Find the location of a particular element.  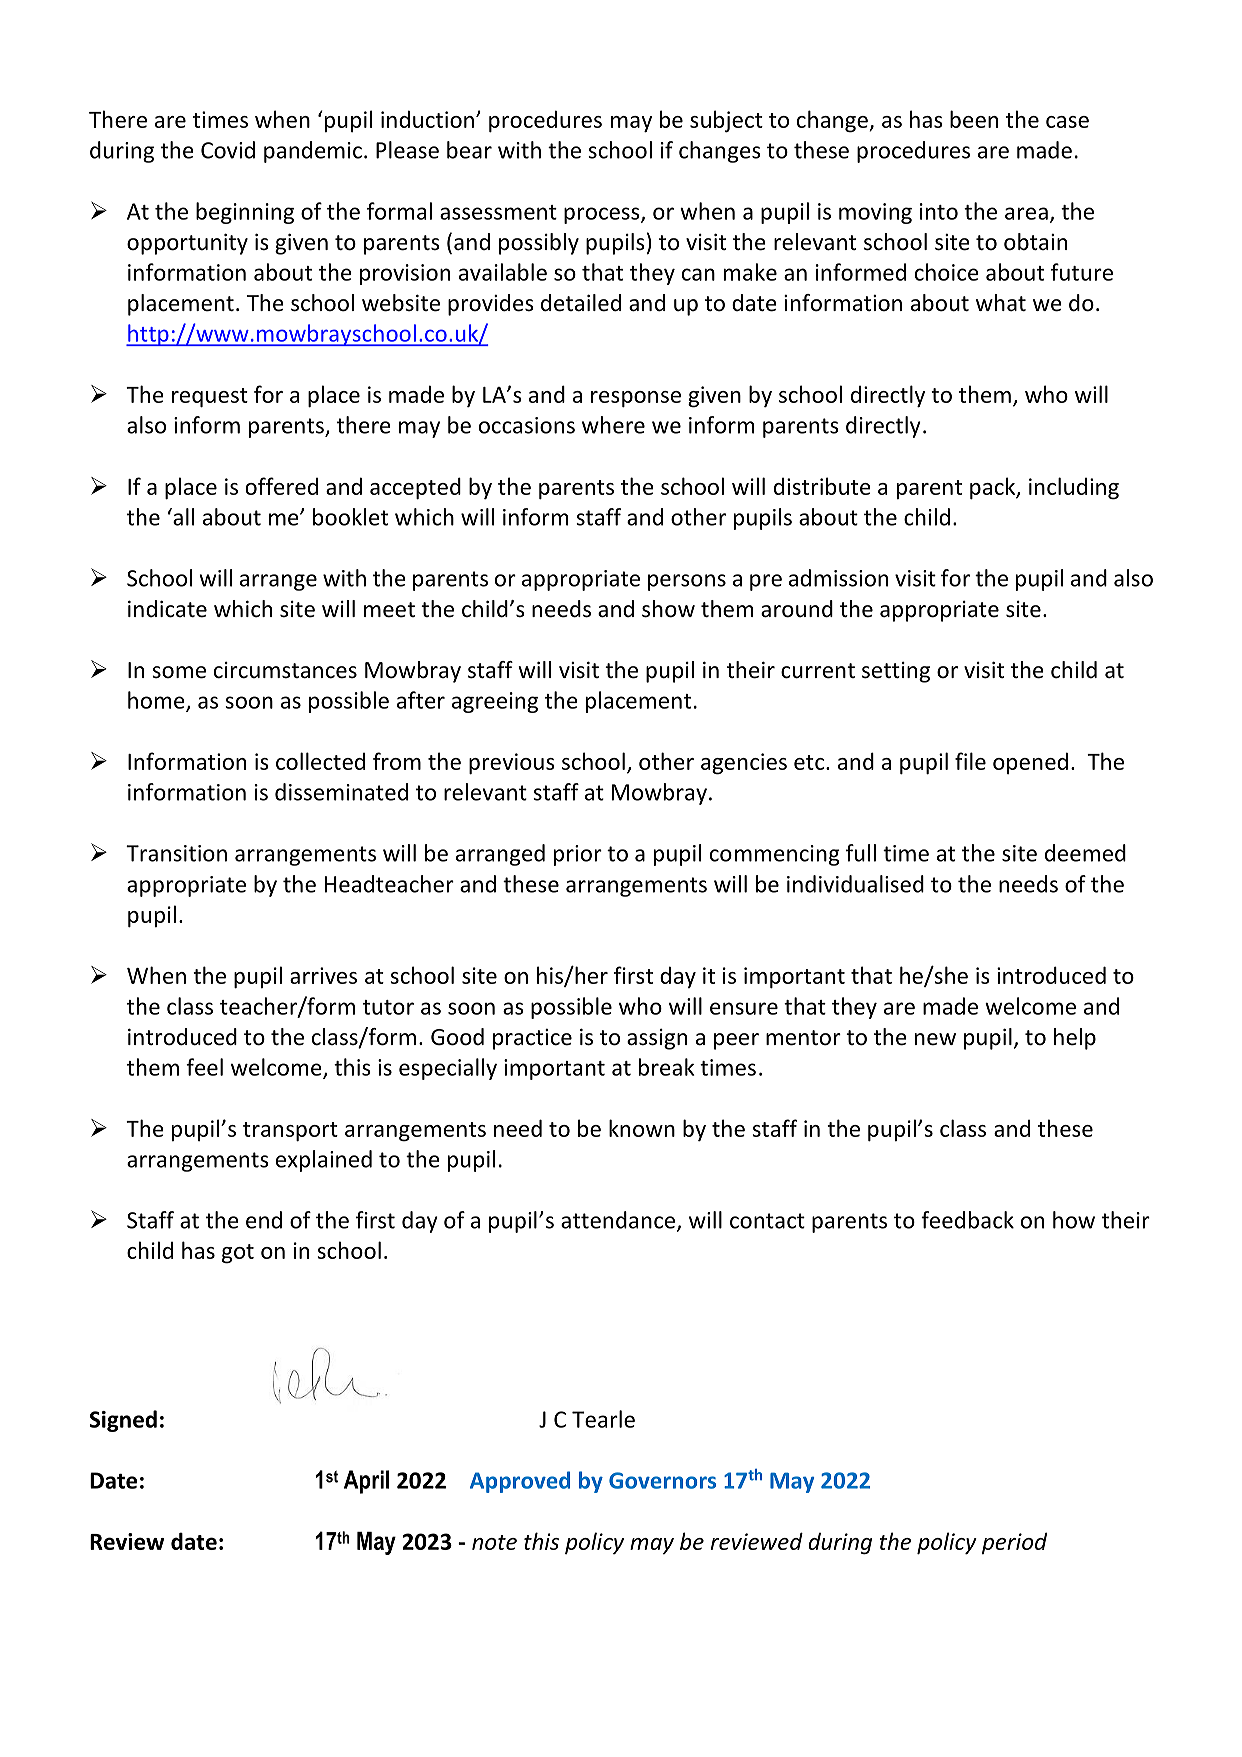

process is located at coordinates (603, 215).
